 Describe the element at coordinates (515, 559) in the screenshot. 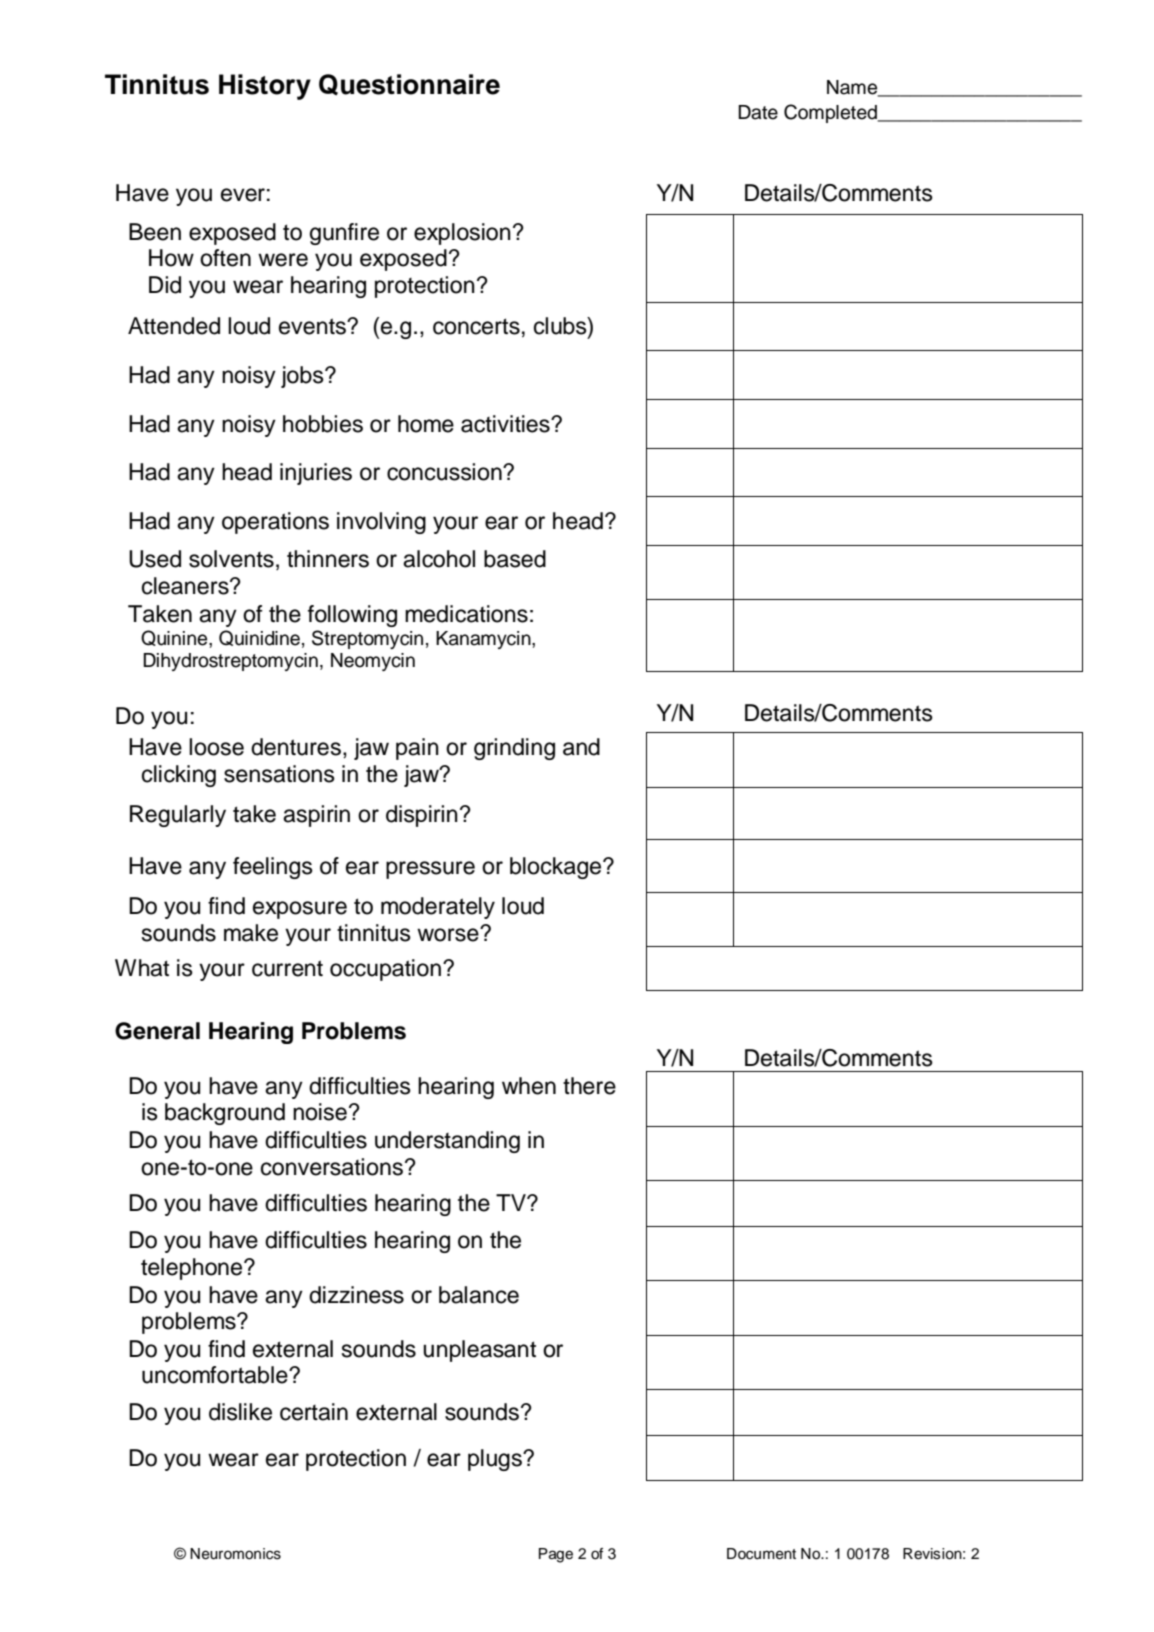

I see `based` at that location.
